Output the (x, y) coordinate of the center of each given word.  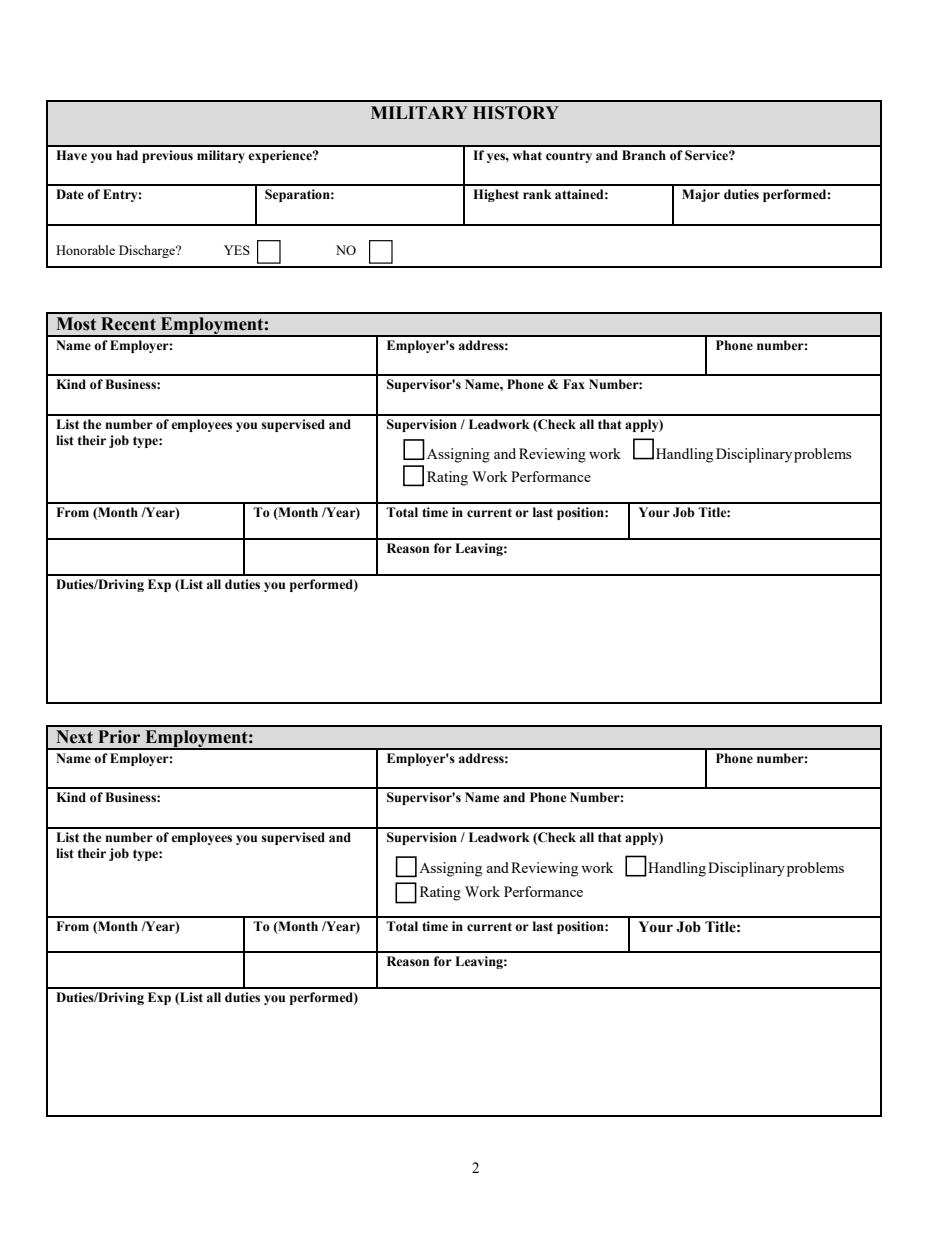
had (127, 155)
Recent (128, 324)
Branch (644, 155)
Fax (574, 384)
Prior (119, 737)
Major (701, 195)
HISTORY (516, 113)
